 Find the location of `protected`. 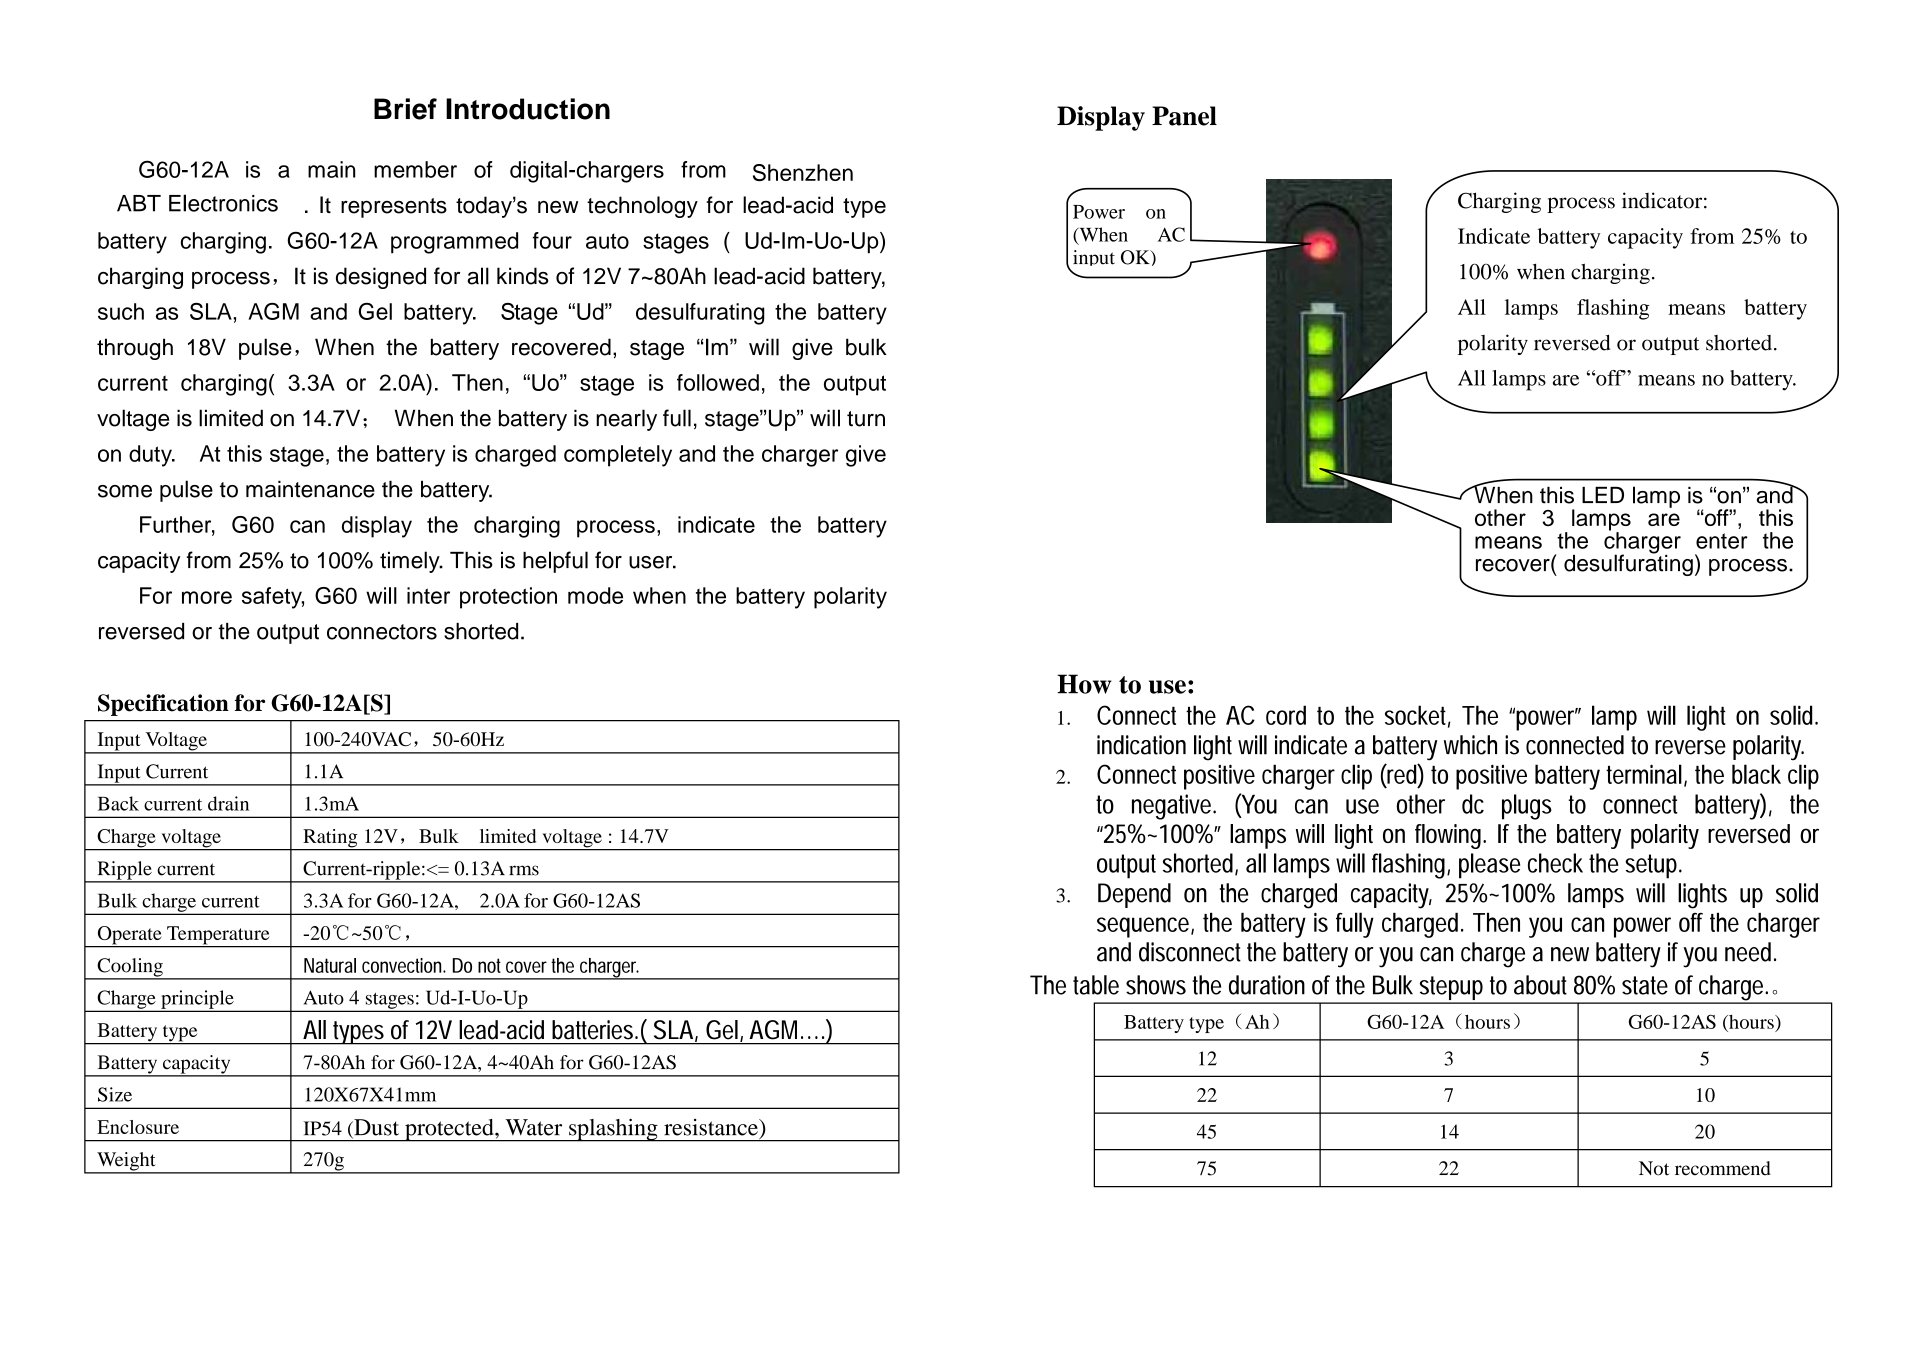

protected is located at coordinates (449, 1130).
